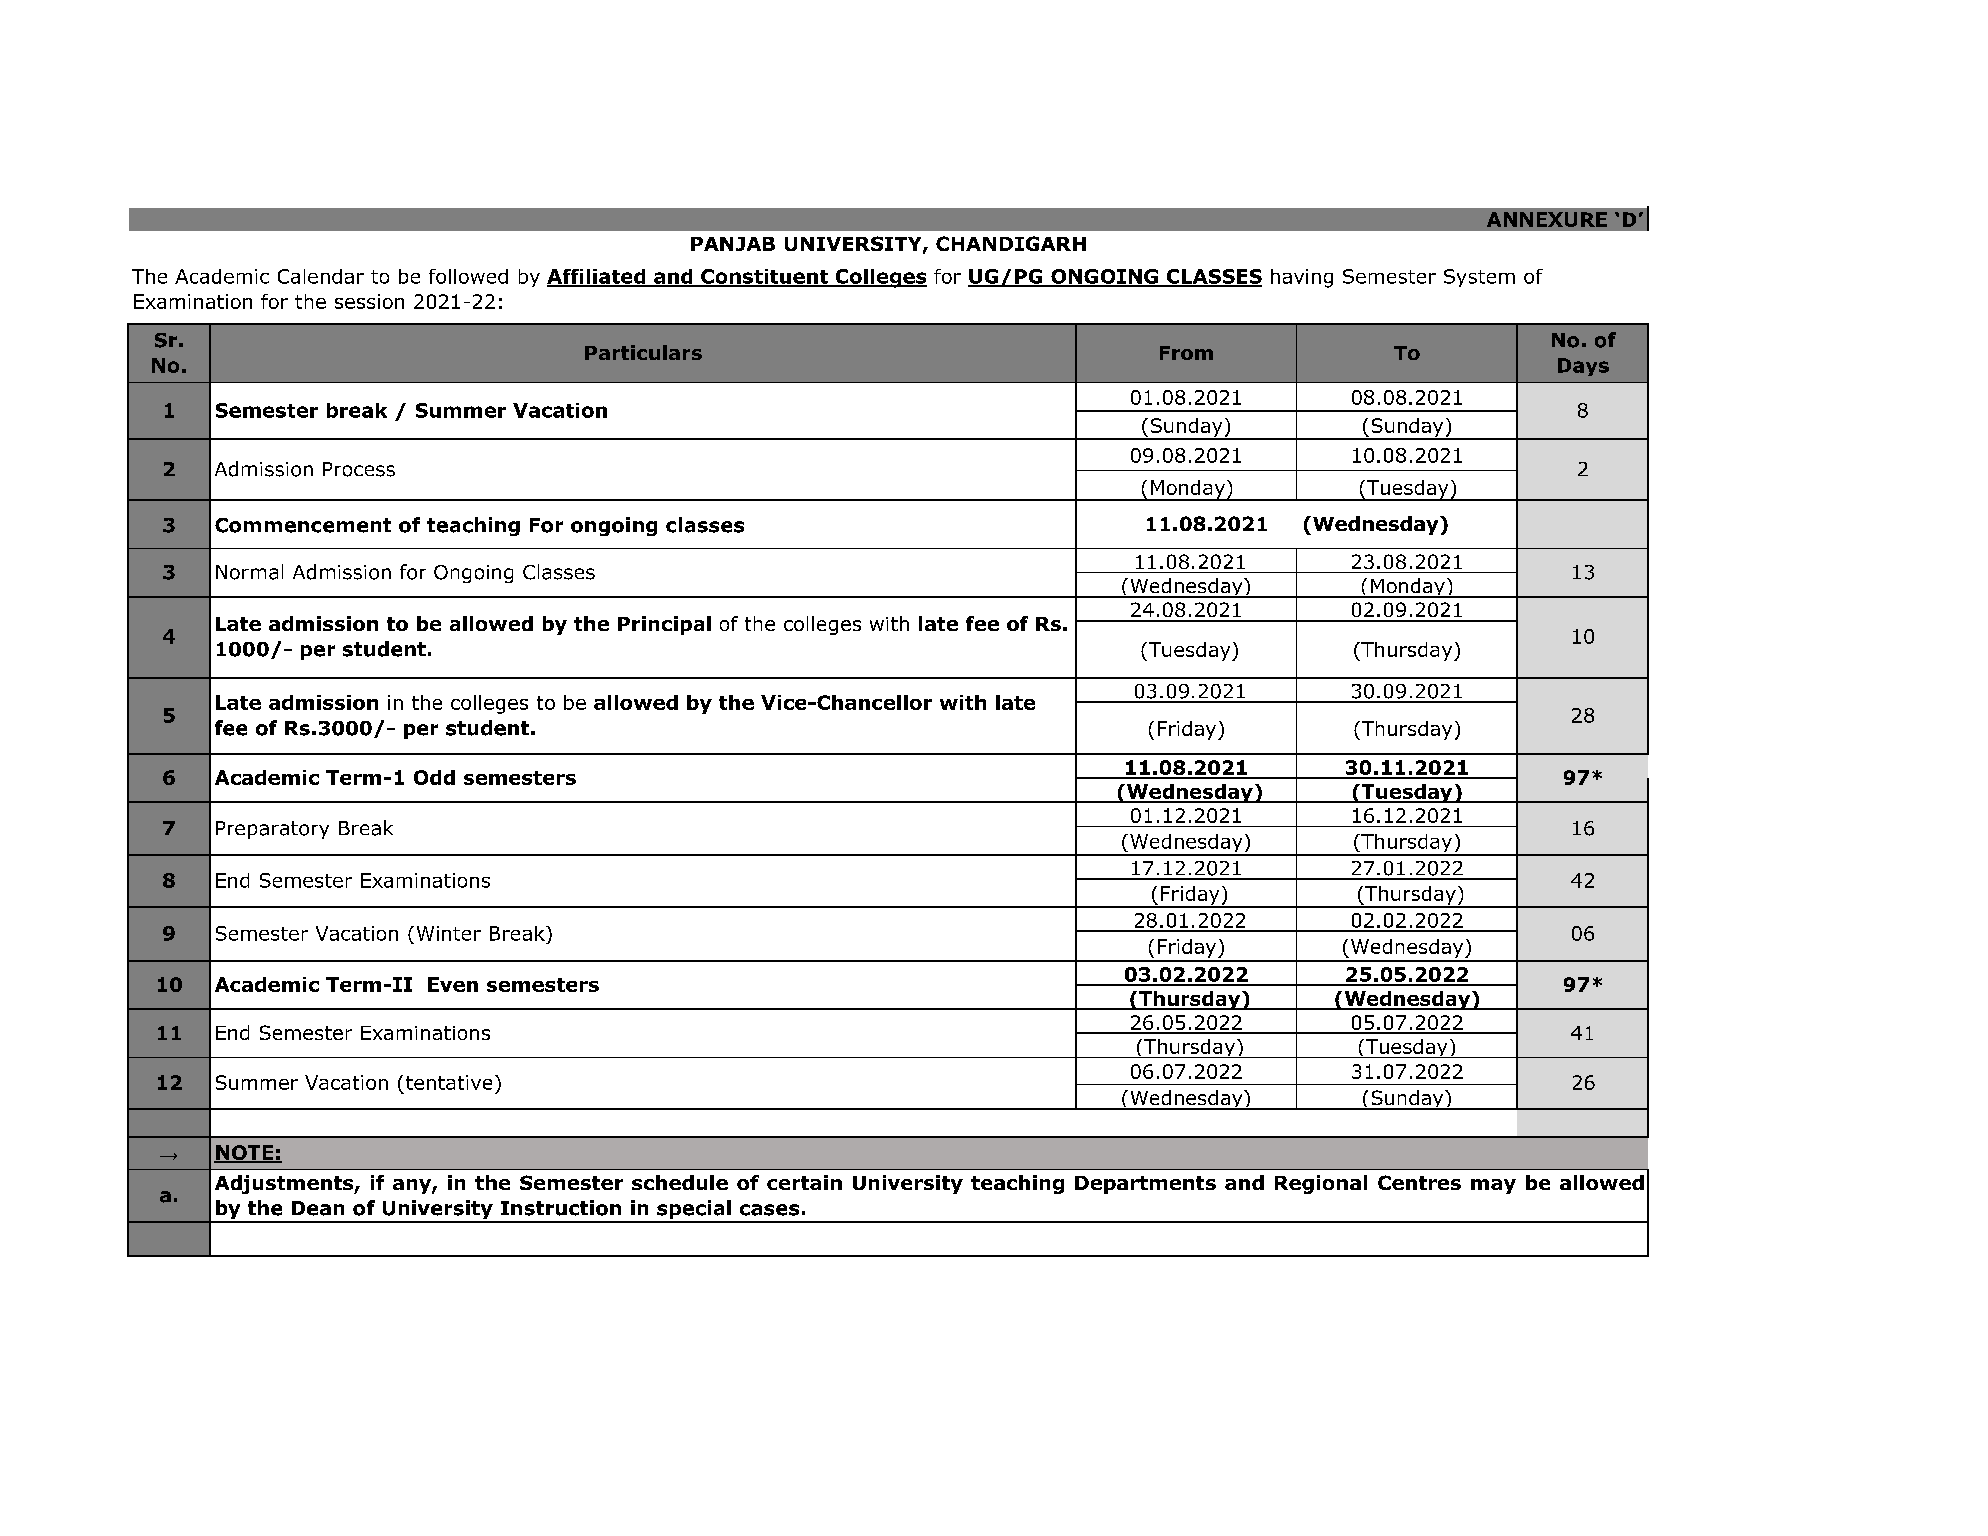 This screenshot has width=1988, height=1536. Describe the element at coordinates (318, 1208) in the screenshot. I see `Dean` at that location.
